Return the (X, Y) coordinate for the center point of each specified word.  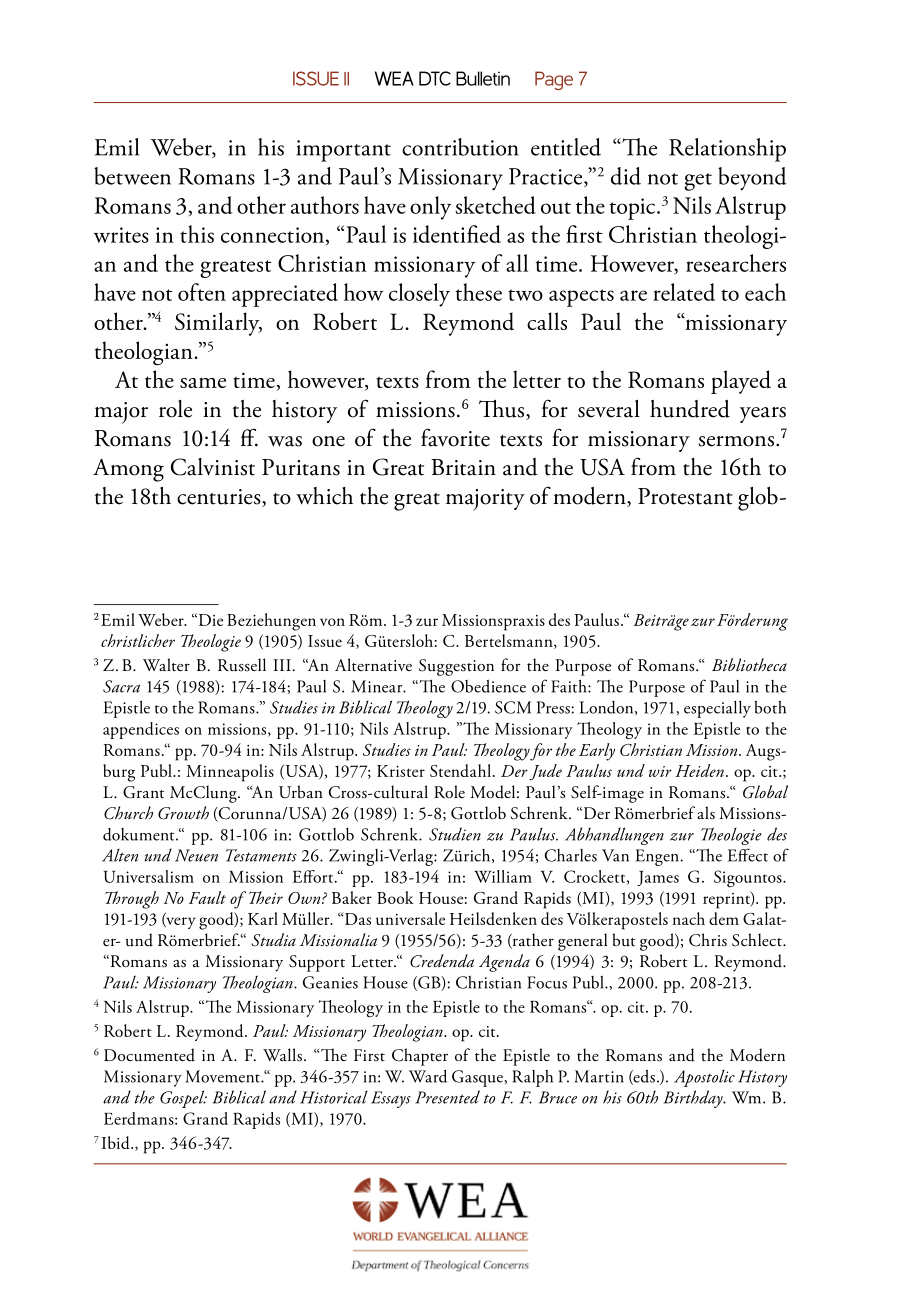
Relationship (727, 150)
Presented (447, 1097)
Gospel (183, 1099)
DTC (435, 78)
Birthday (694, 1099)
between (132, 176)
